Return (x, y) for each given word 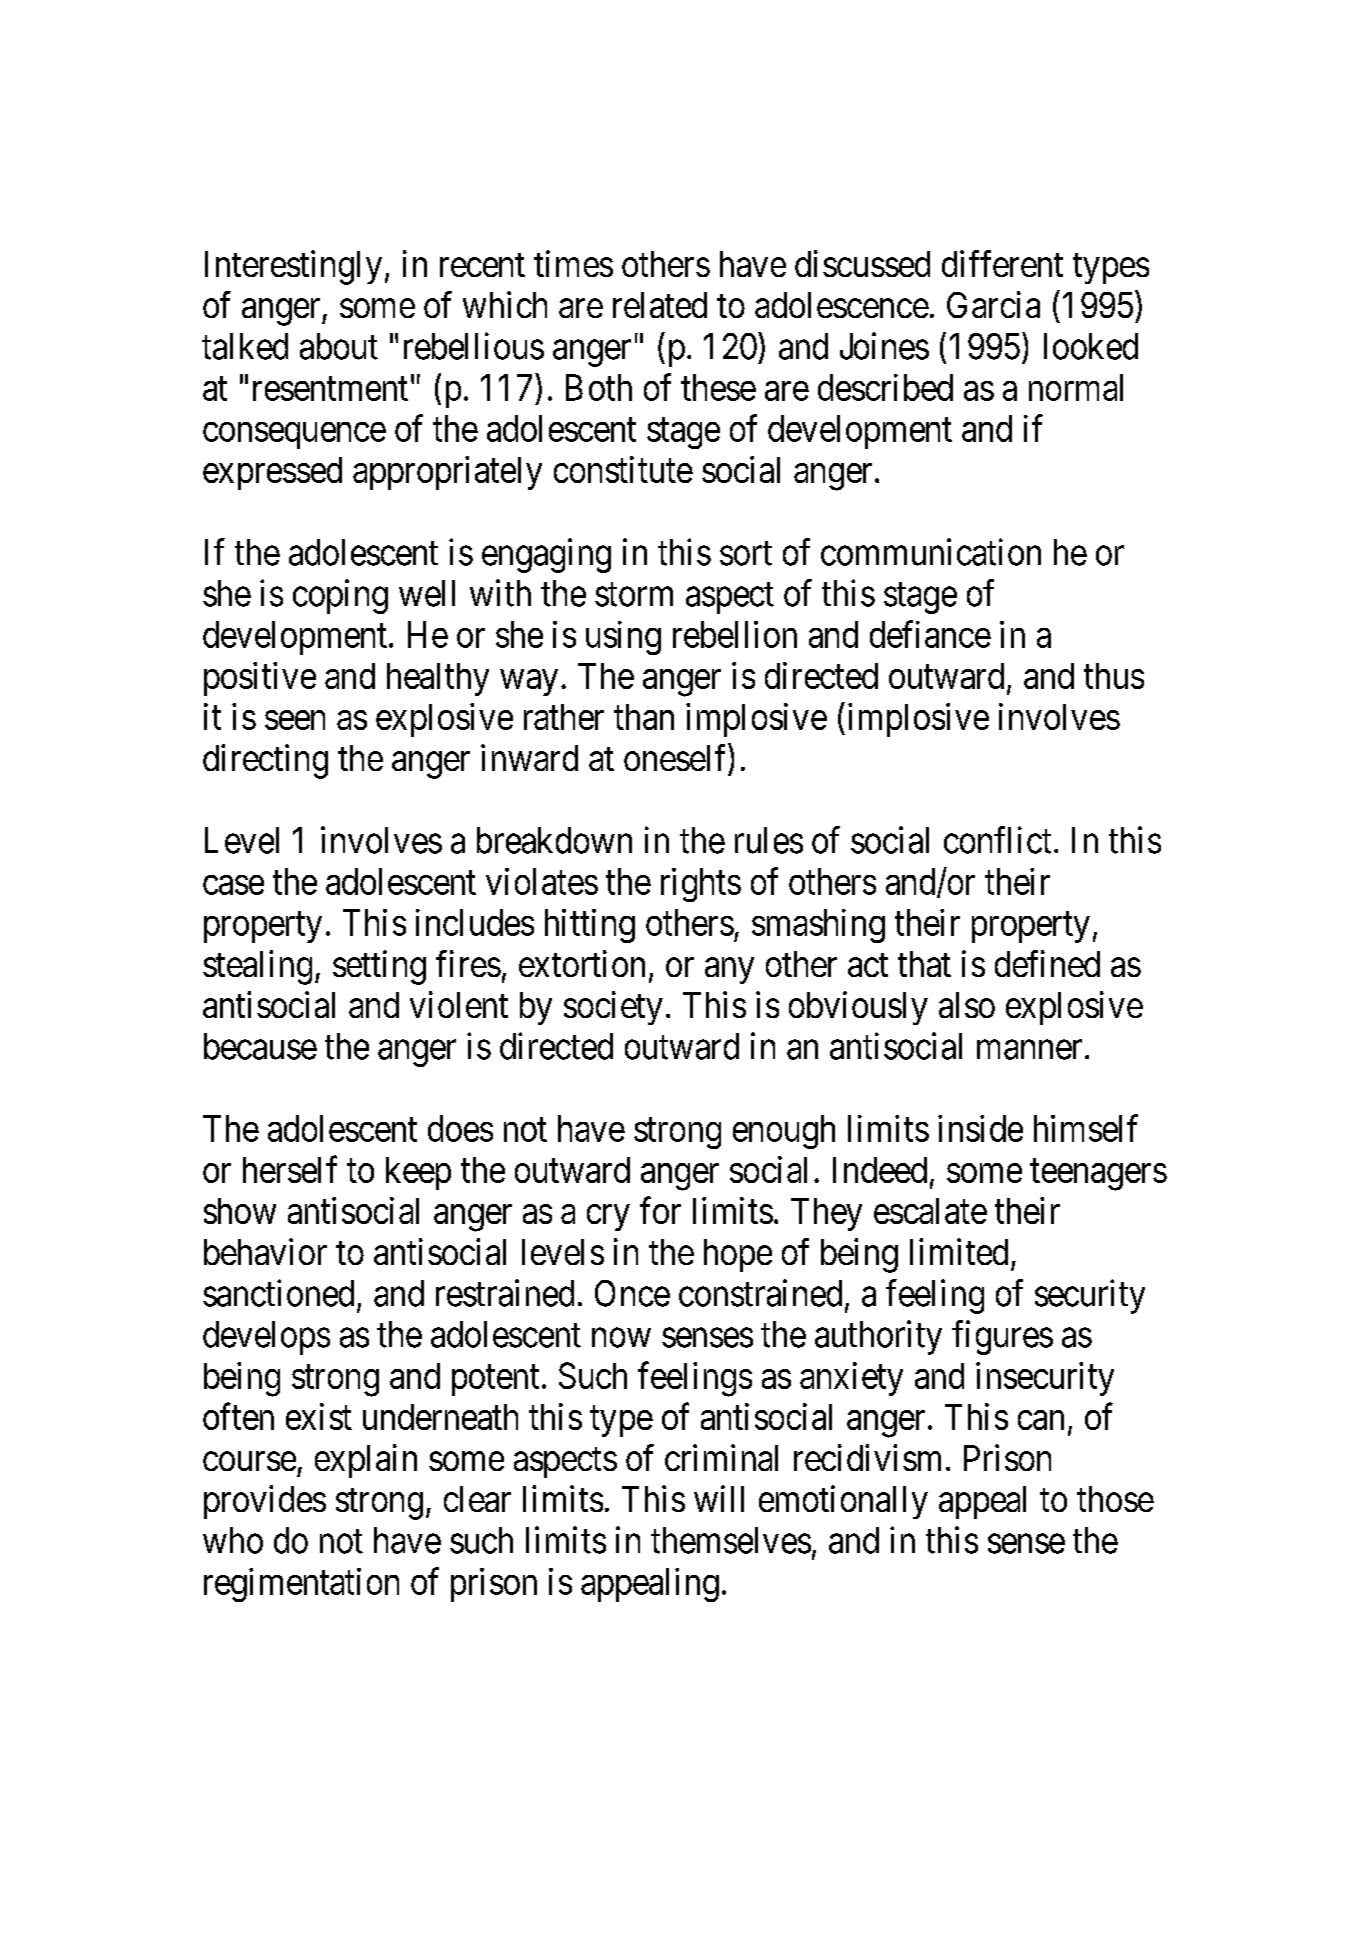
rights (701, 885)
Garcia (993, 304)
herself (290, 1169)
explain (366, 1461)
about (339, 346)
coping (340, 596)
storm (634, 595)
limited (959, 1251)
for (660, 1210)
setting (379, 967)
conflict (997, 840)
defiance (930, 634)
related (660, 305)
